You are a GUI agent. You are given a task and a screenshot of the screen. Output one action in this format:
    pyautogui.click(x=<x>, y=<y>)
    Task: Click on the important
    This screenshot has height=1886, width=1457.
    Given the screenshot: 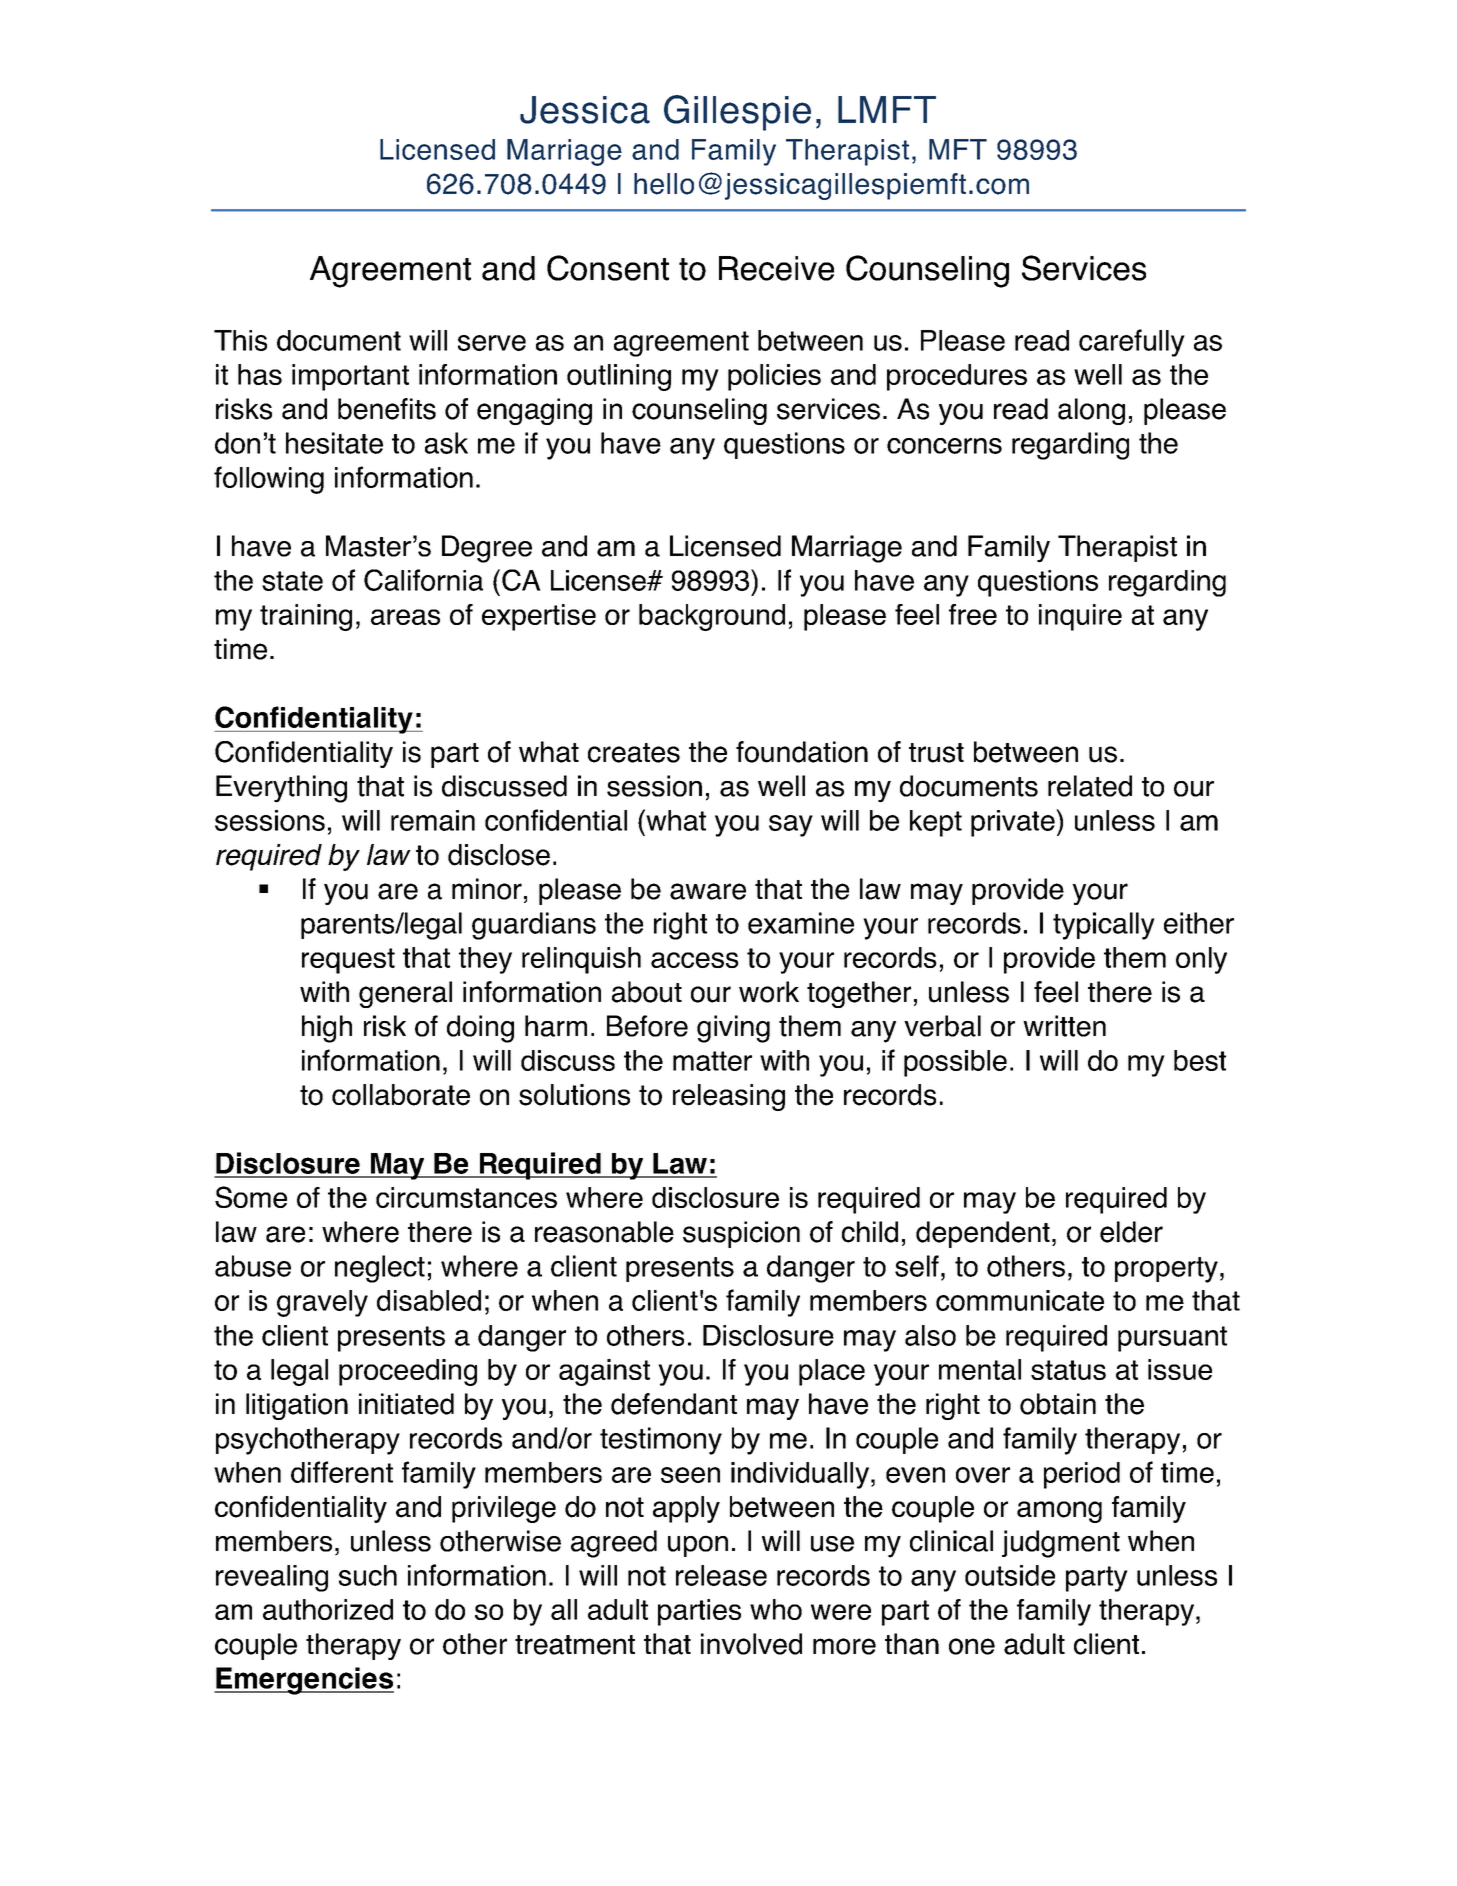 What is the action you would take?
    pyautogui.click(x=350, y=377)
